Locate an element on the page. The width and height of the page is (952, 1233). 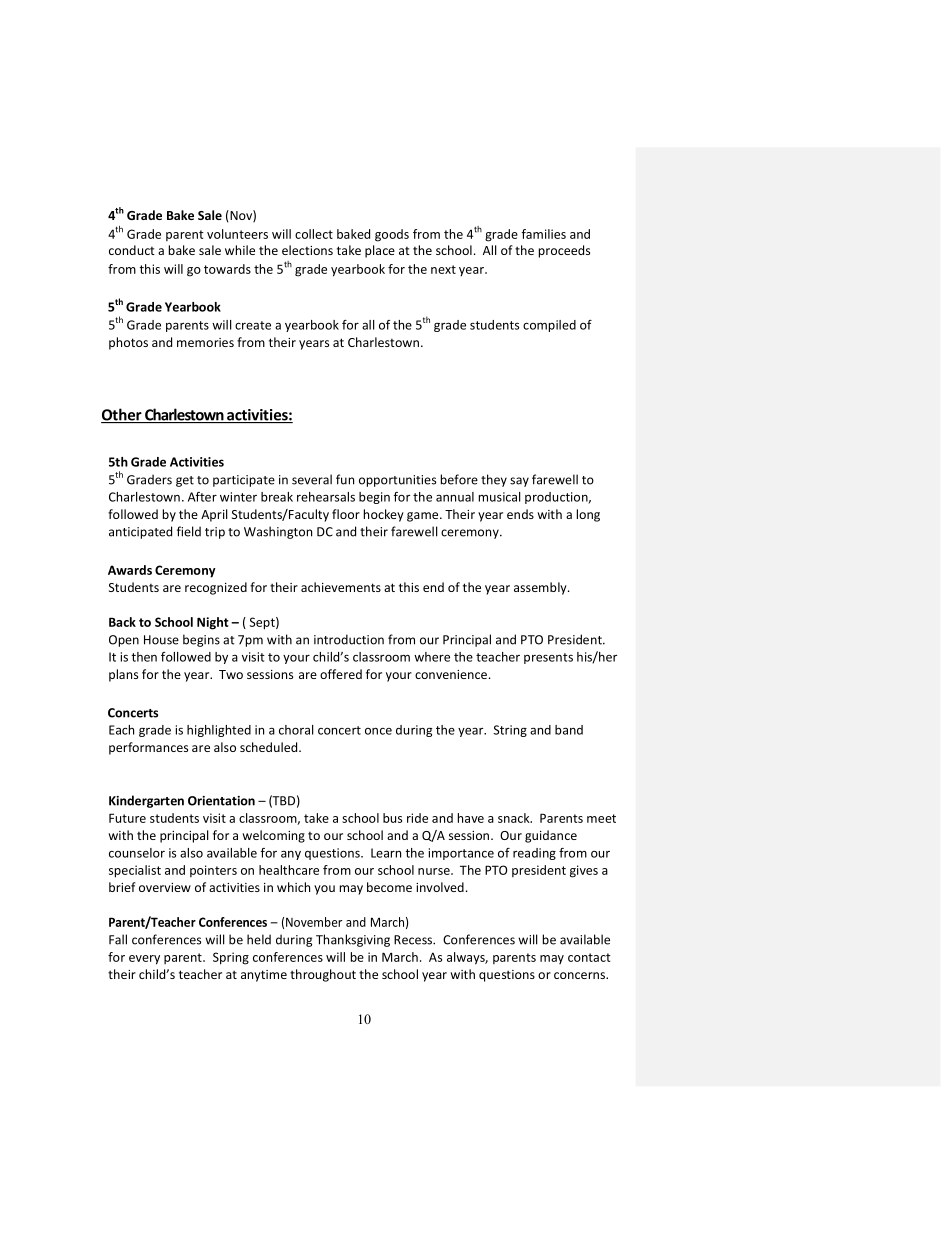
conduct is located at coordinates (132, 250).
